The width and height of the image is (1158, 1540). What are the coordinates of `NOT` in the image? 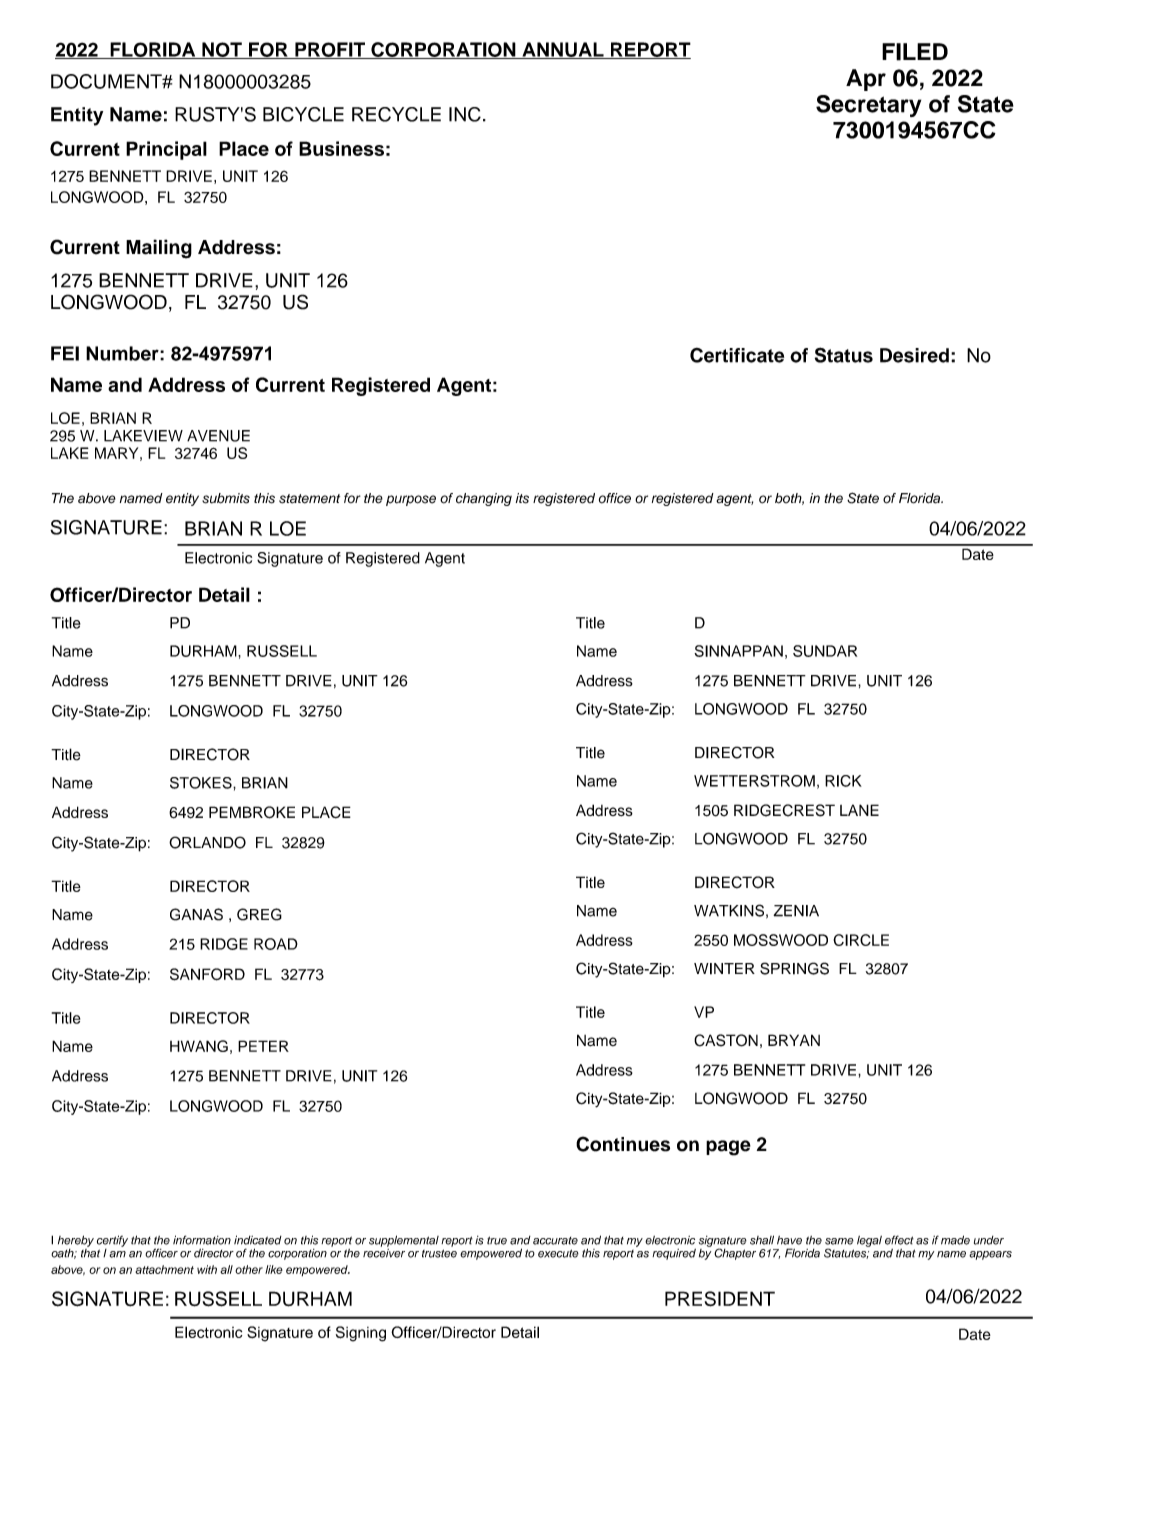 It's located at (222, 50).
